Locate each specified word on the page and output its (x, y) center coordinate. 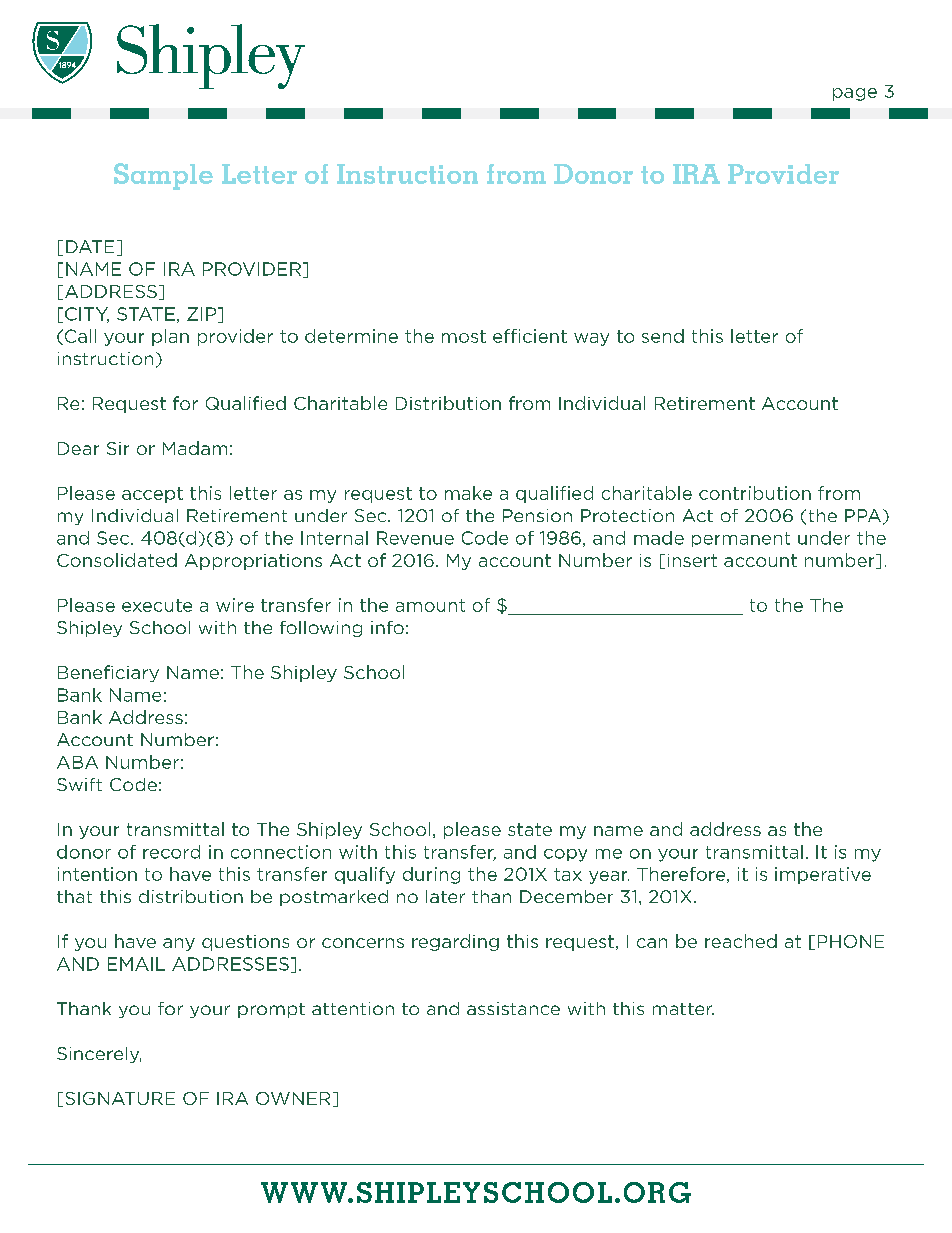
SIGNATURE (120, 1098)
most (464, 336)
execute (157, 605)
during (431, 875)
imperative (823, 875)
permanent (741, 539)
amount (430, 605)
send (663, 336)
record (171, 852)
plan (170, 337)
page (855, 94)
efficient (530, 336)
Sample (163, 176)
